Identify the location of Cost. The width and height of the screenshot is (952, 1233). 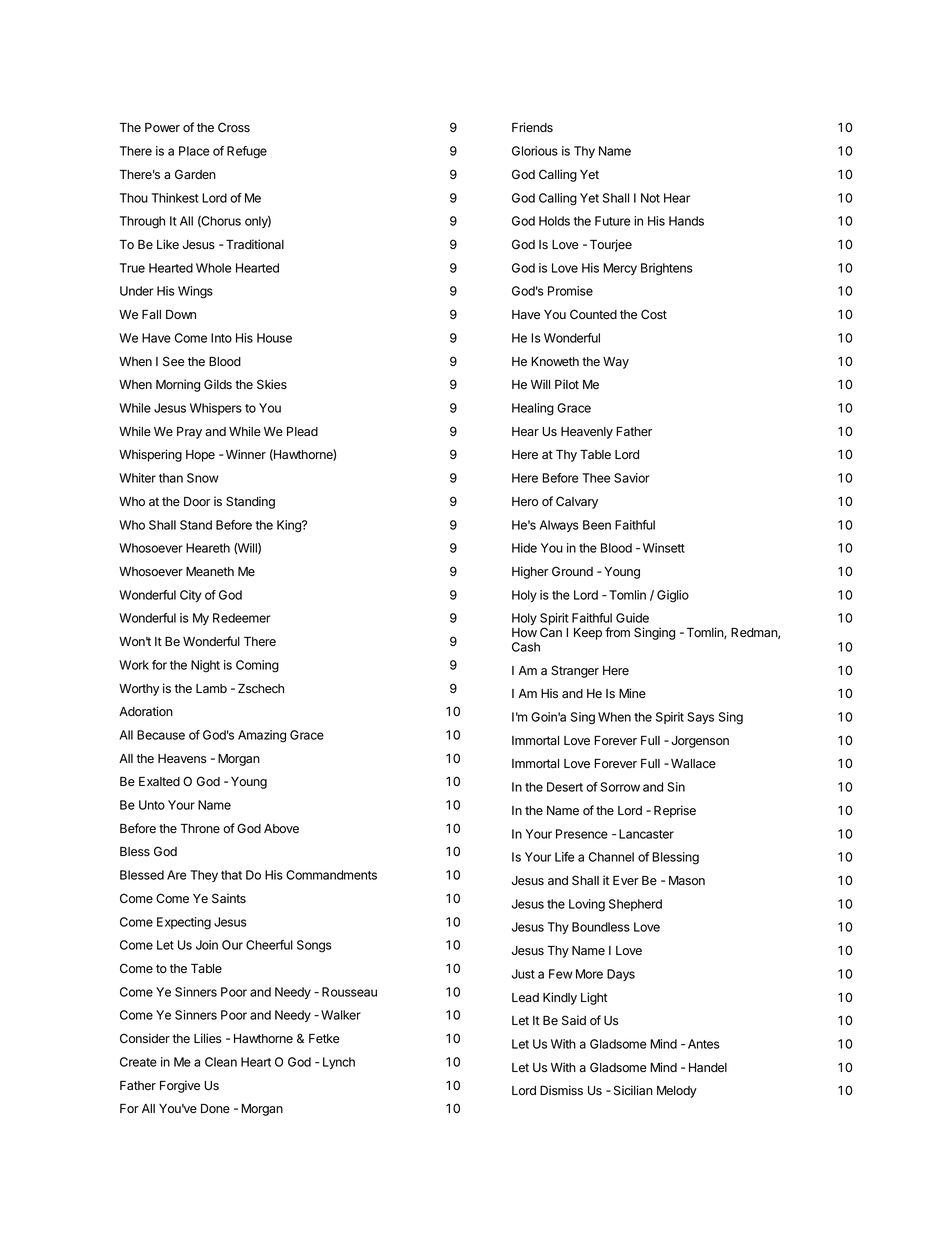
(654, 314).
